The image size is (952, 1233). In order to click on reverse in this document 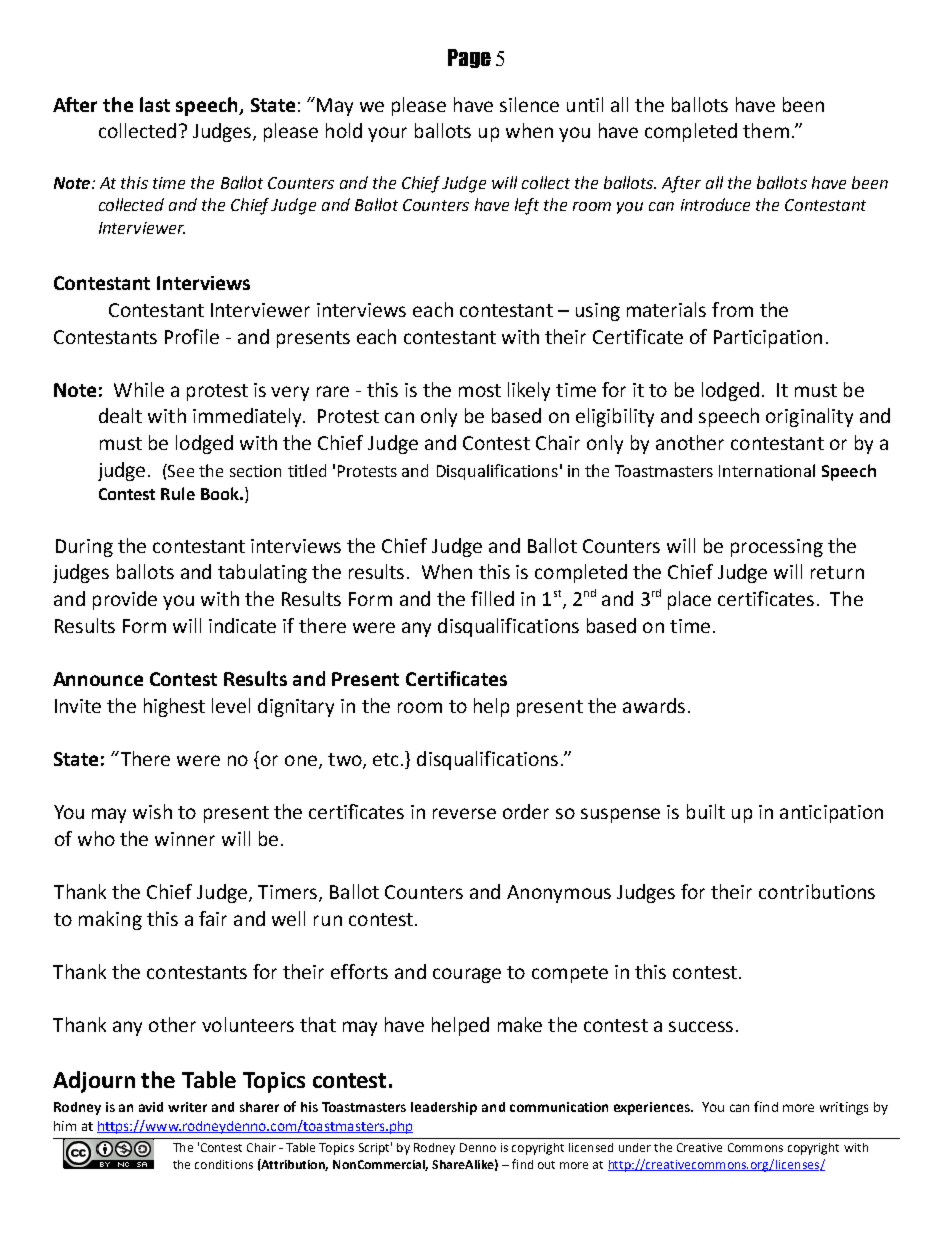, I will do `click(464, 813)`.
